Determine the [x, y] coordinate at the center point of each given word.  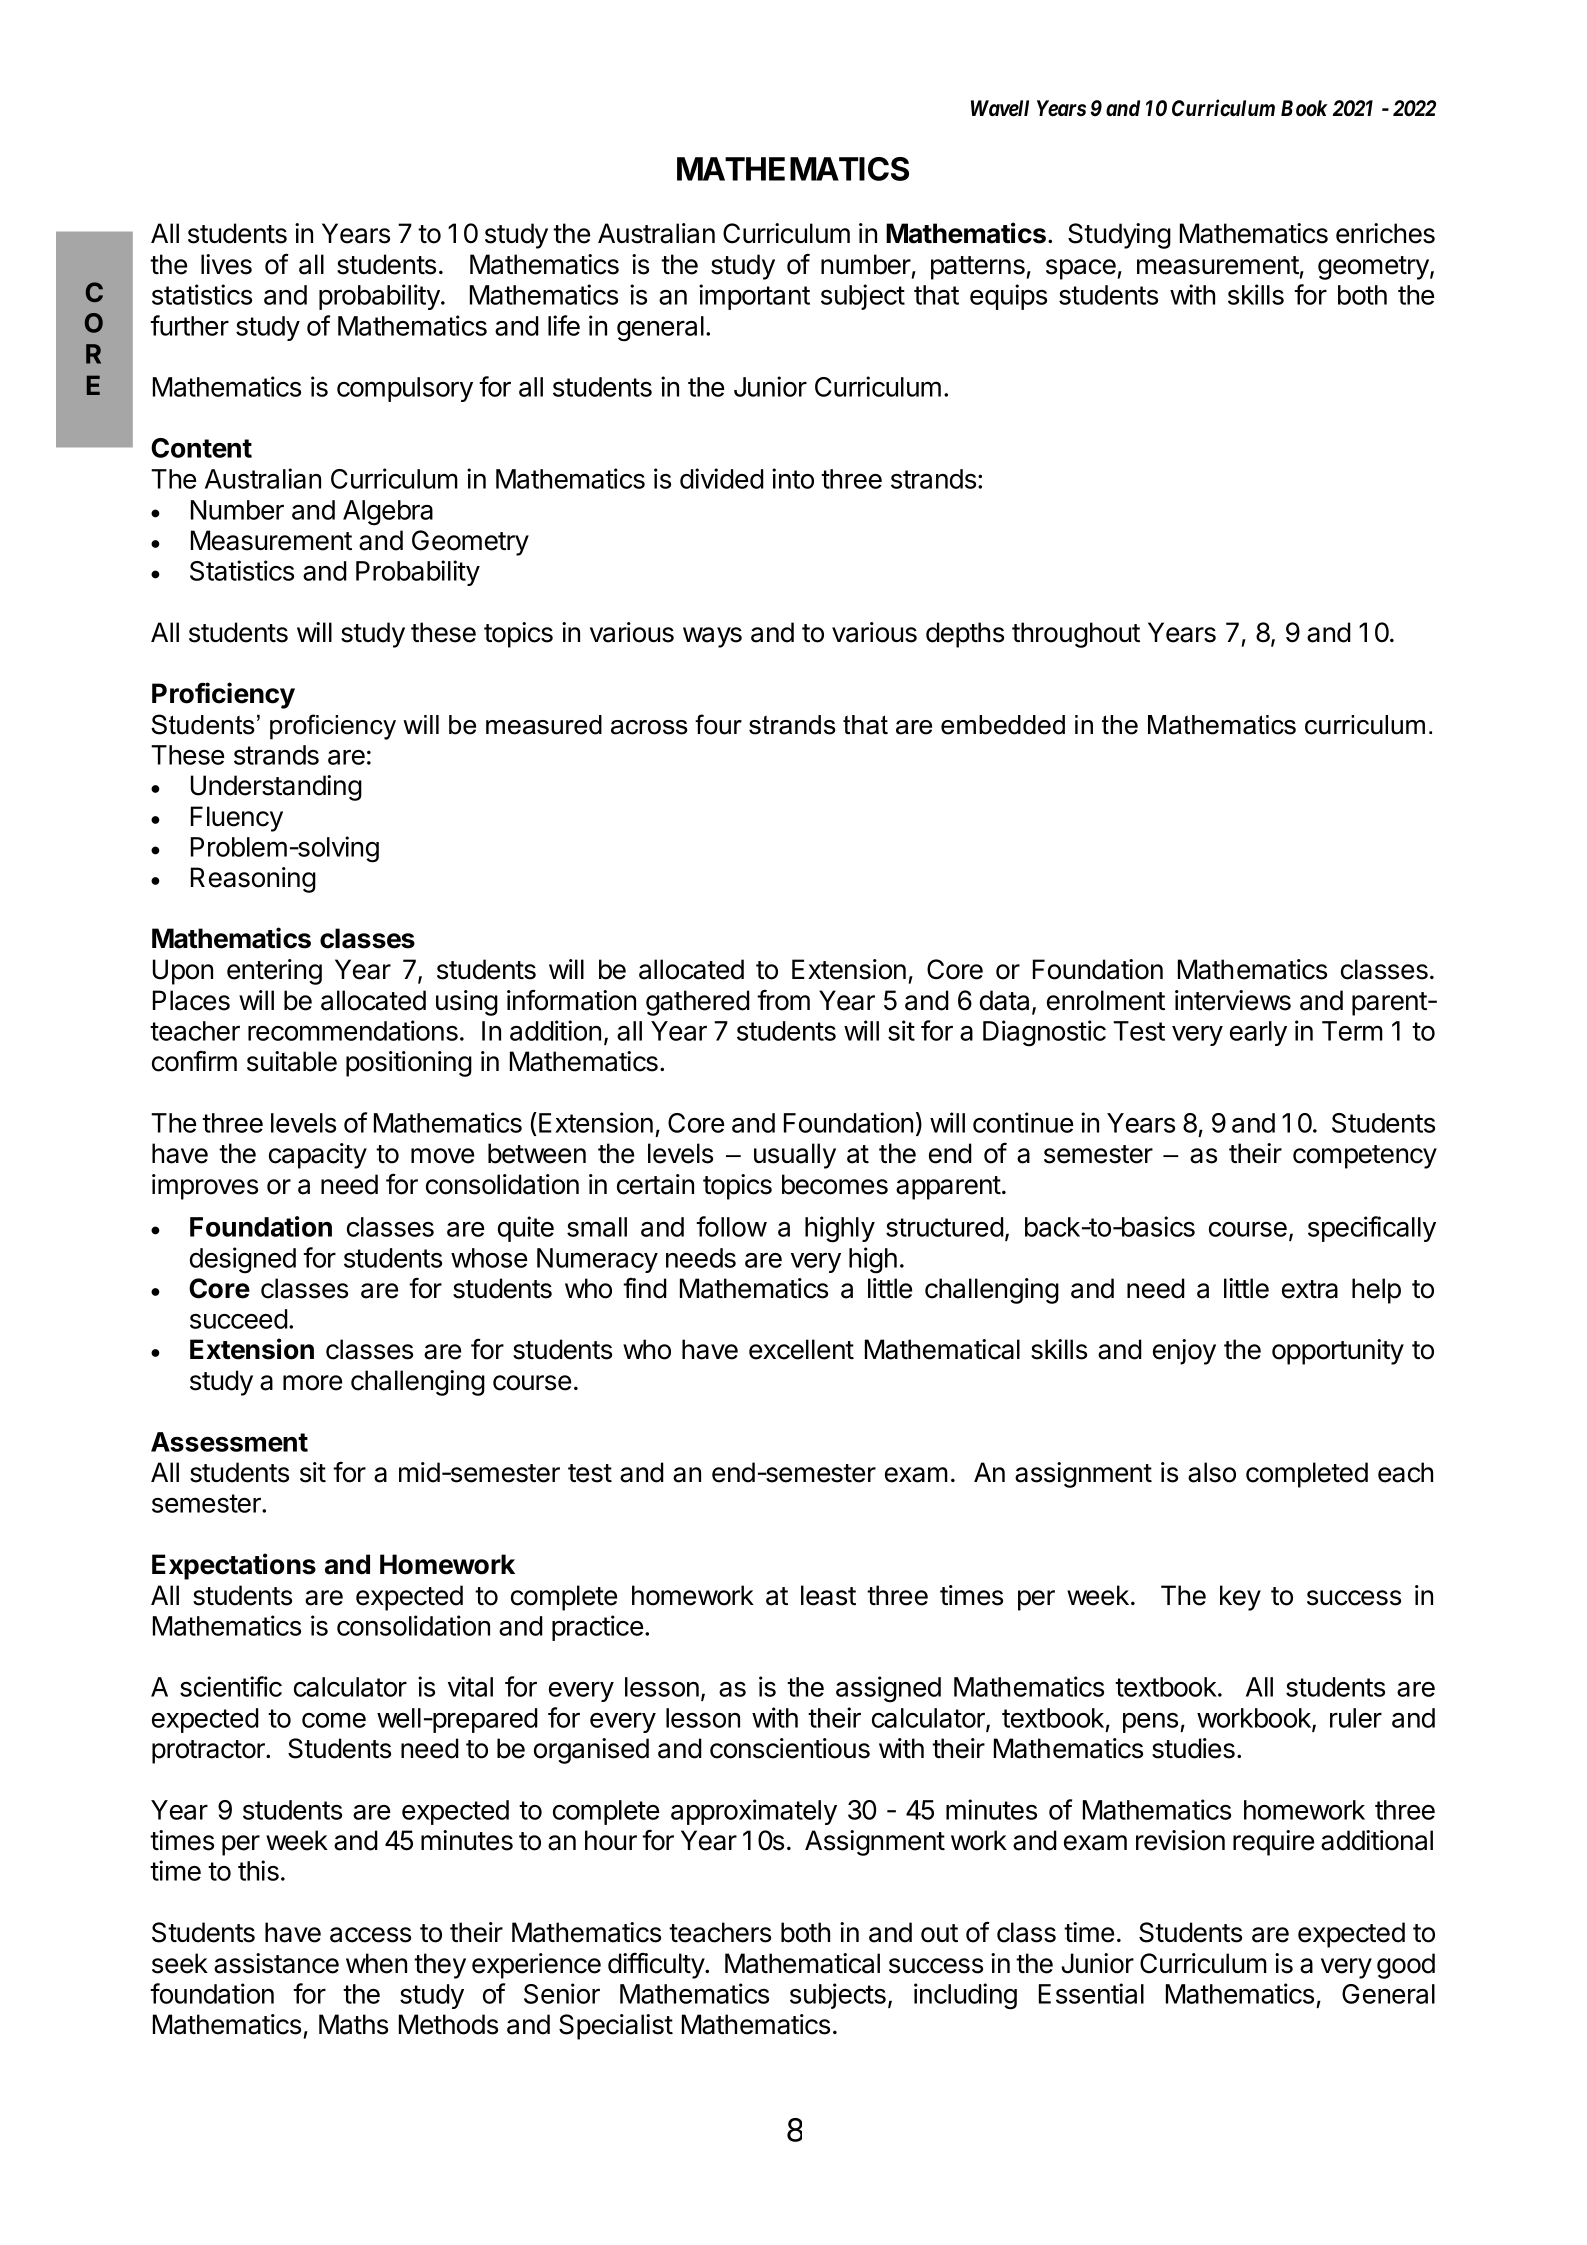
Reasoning [253, 880]
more [312, 1383]
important [754, 297]
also [1212, 1472]
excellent [801, 1349]
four [718, 724]
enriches [1385, 233]
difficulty [657, 1966]
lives [226, 264]
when [376, 1963]
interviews [1233, 1000]
